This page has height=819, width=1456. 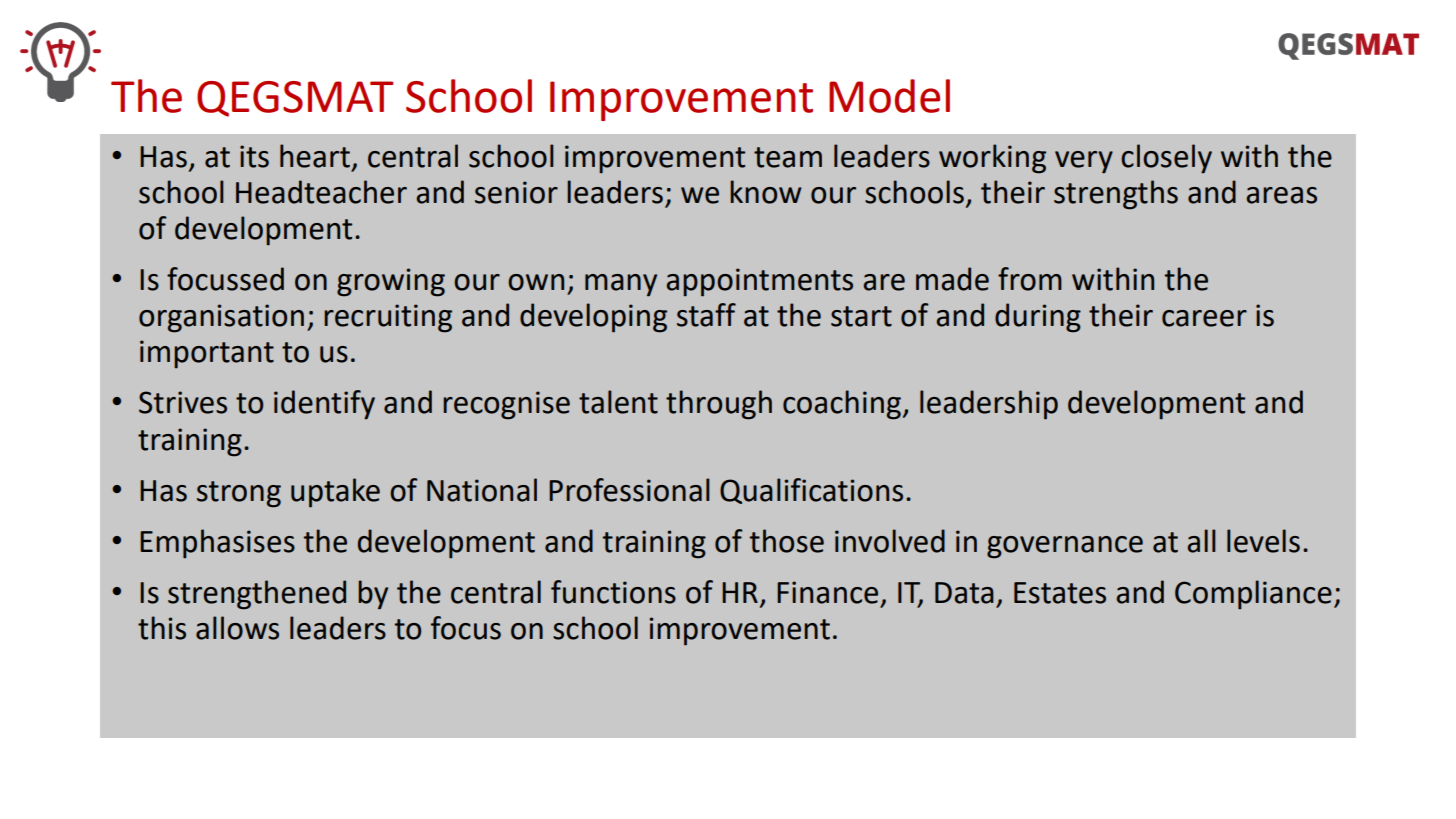 What do you see at coordinates (889, 96) in the page?
I see `Model` at bounding box center [889, 96].
